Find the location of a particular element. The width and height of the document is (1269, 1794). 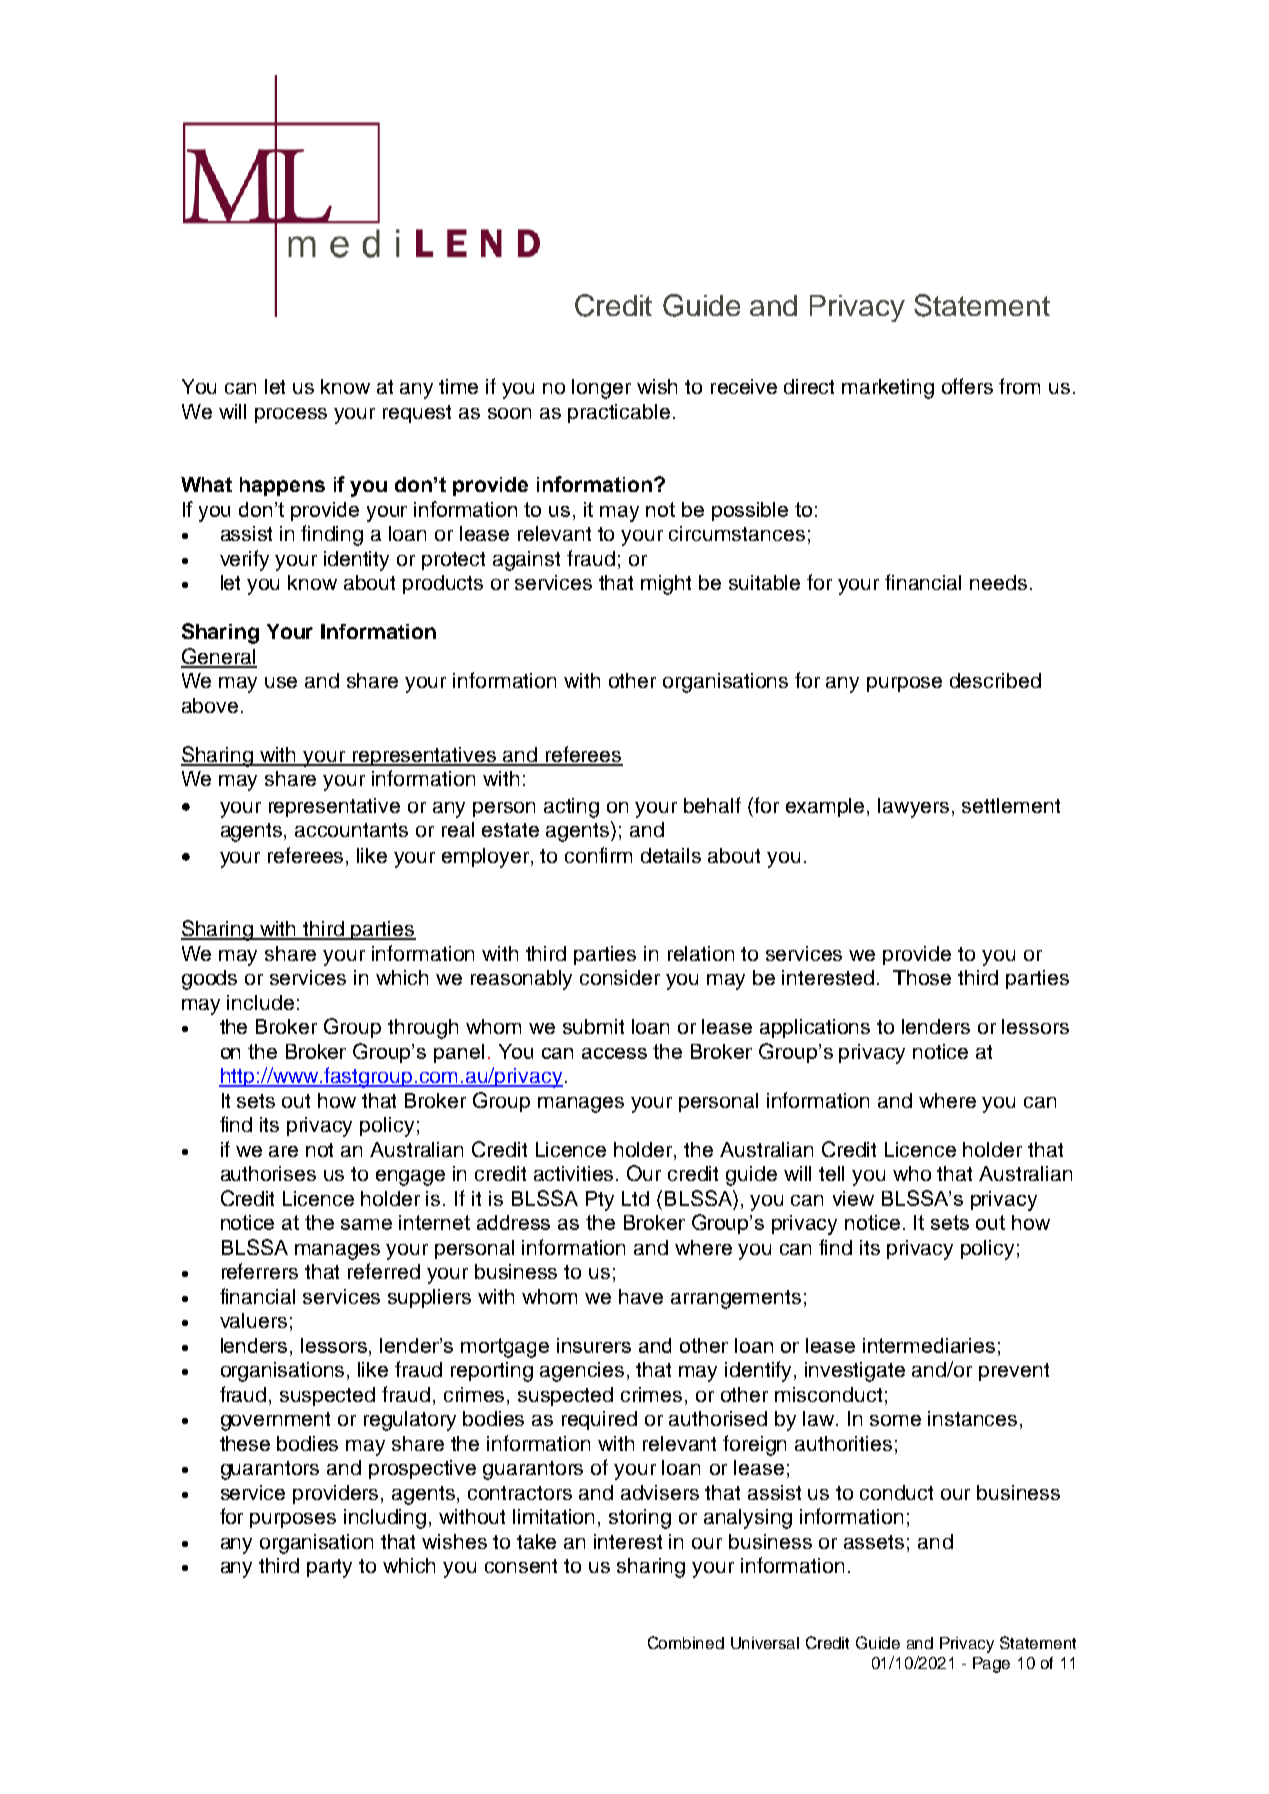

submit is located at coordinates (593, 1026).
